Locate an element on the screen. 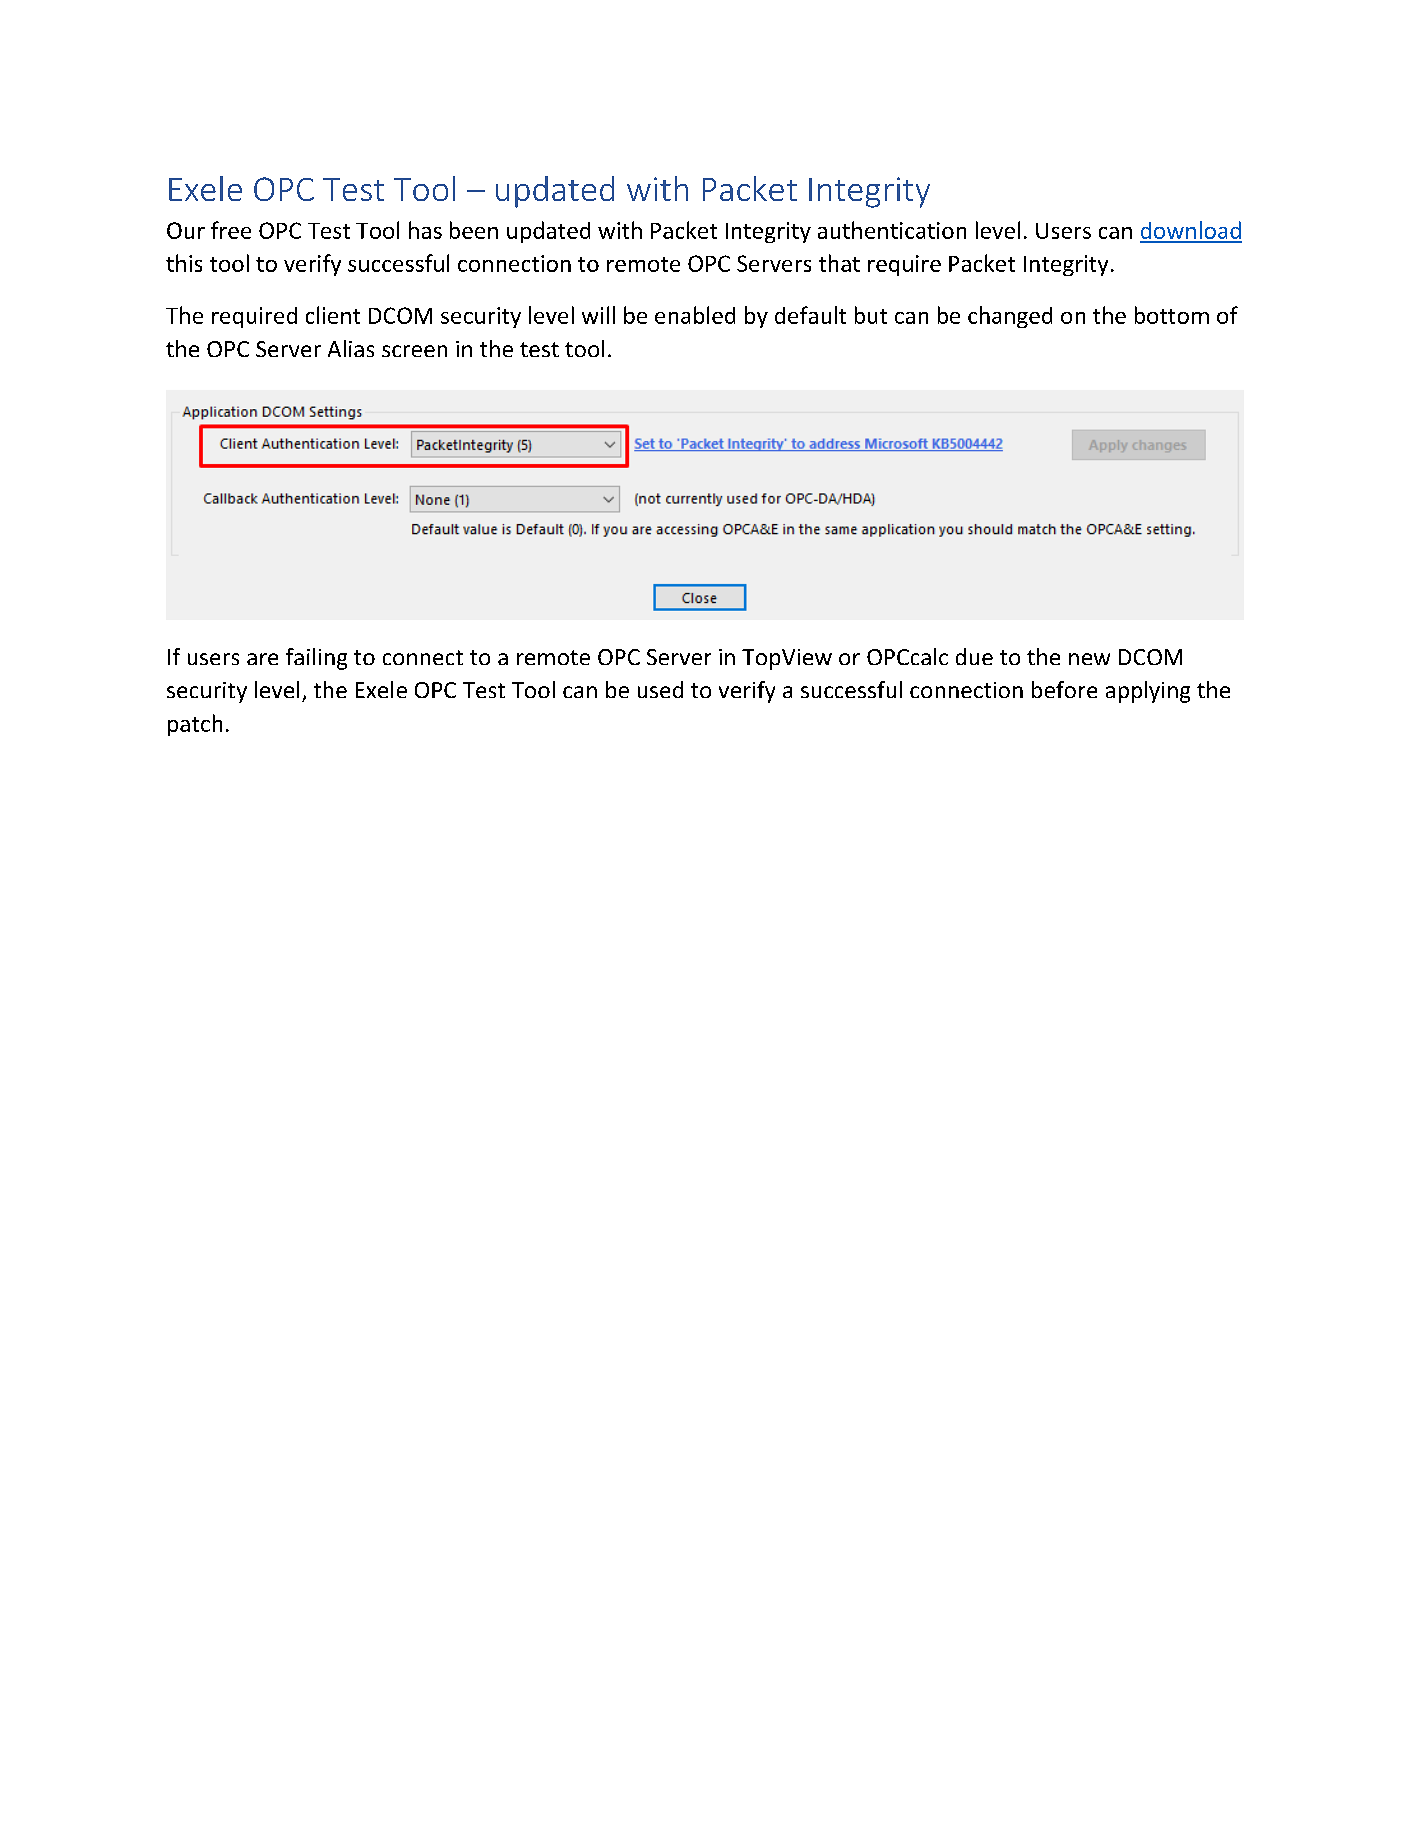 The width and height of the screenshot is (1410, 1825). free is located at coordinates (231, 230).
